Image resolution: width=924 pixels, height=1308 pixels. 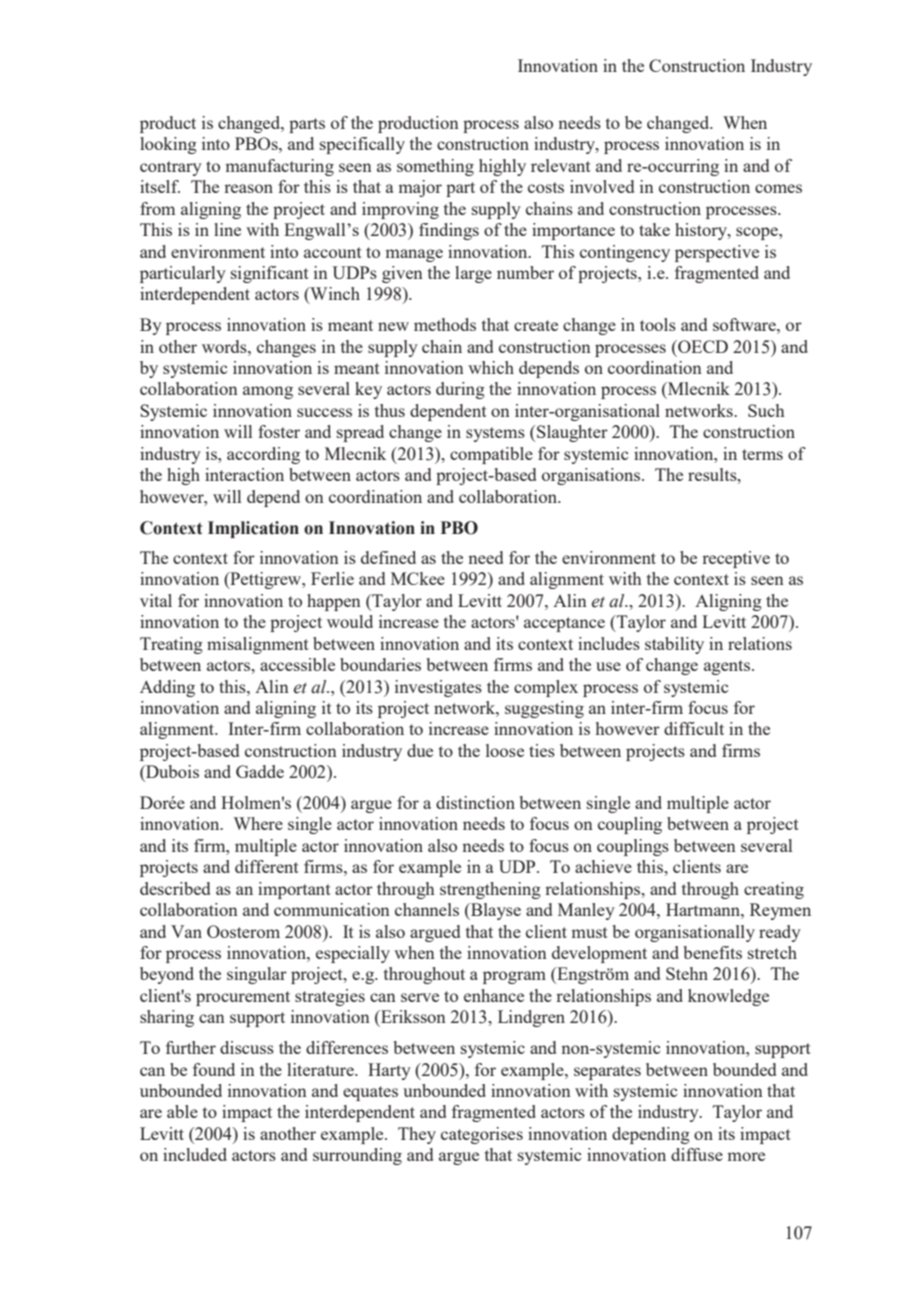 What do you see at coordinates (490, 890) in the image?
I see `strengthening` at bounding box center [490, 890].
